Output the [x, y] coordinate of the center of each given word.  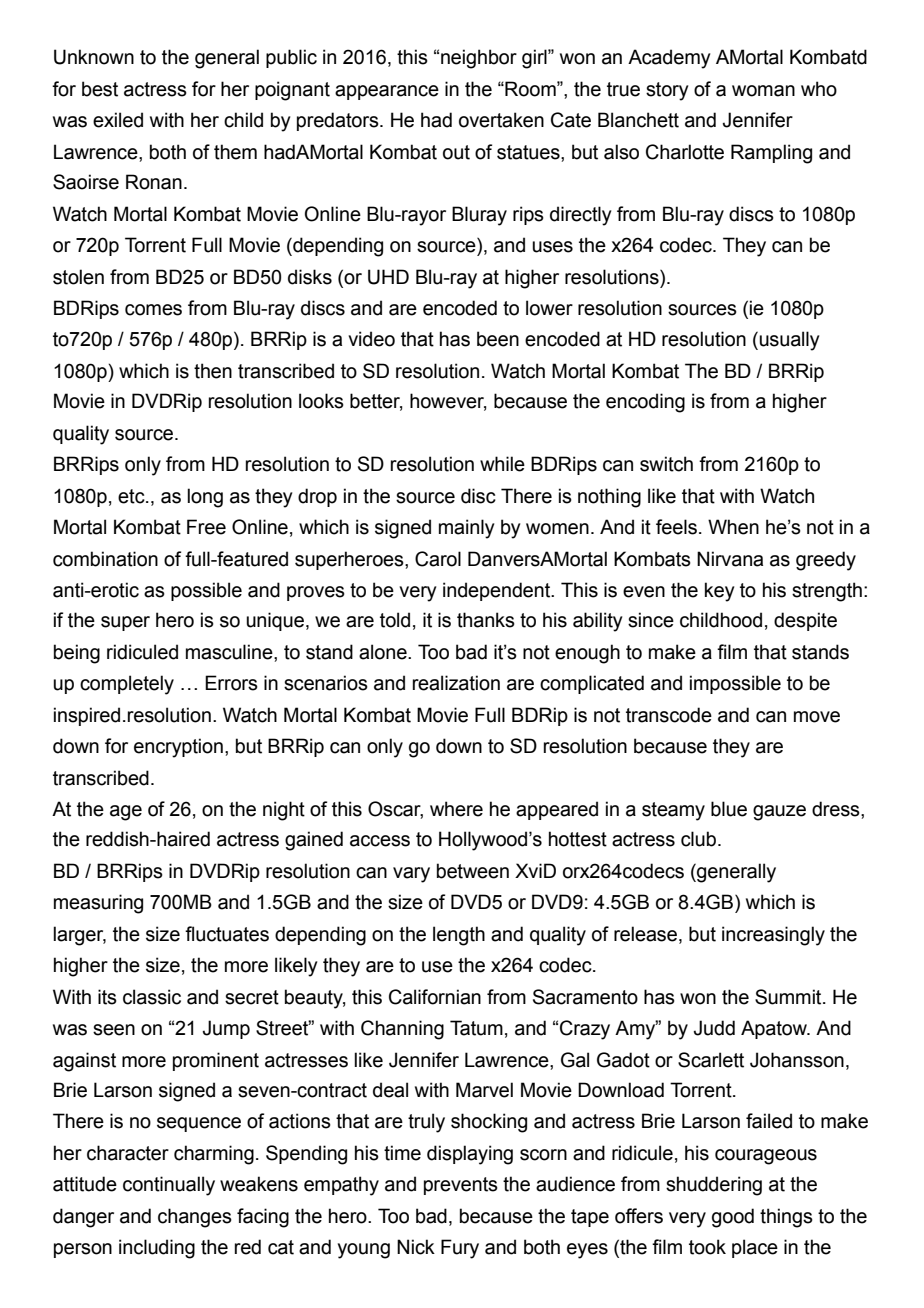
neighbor [479, 59]
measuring [98, 904]
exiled [118, 120]
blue [729, 809]
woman [763, 91]
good [733, 1218]
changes [195, 1218]
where [456, 809]
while [502, 464]
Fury [460, 1249]
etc [132, 496]
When [733, 527]
